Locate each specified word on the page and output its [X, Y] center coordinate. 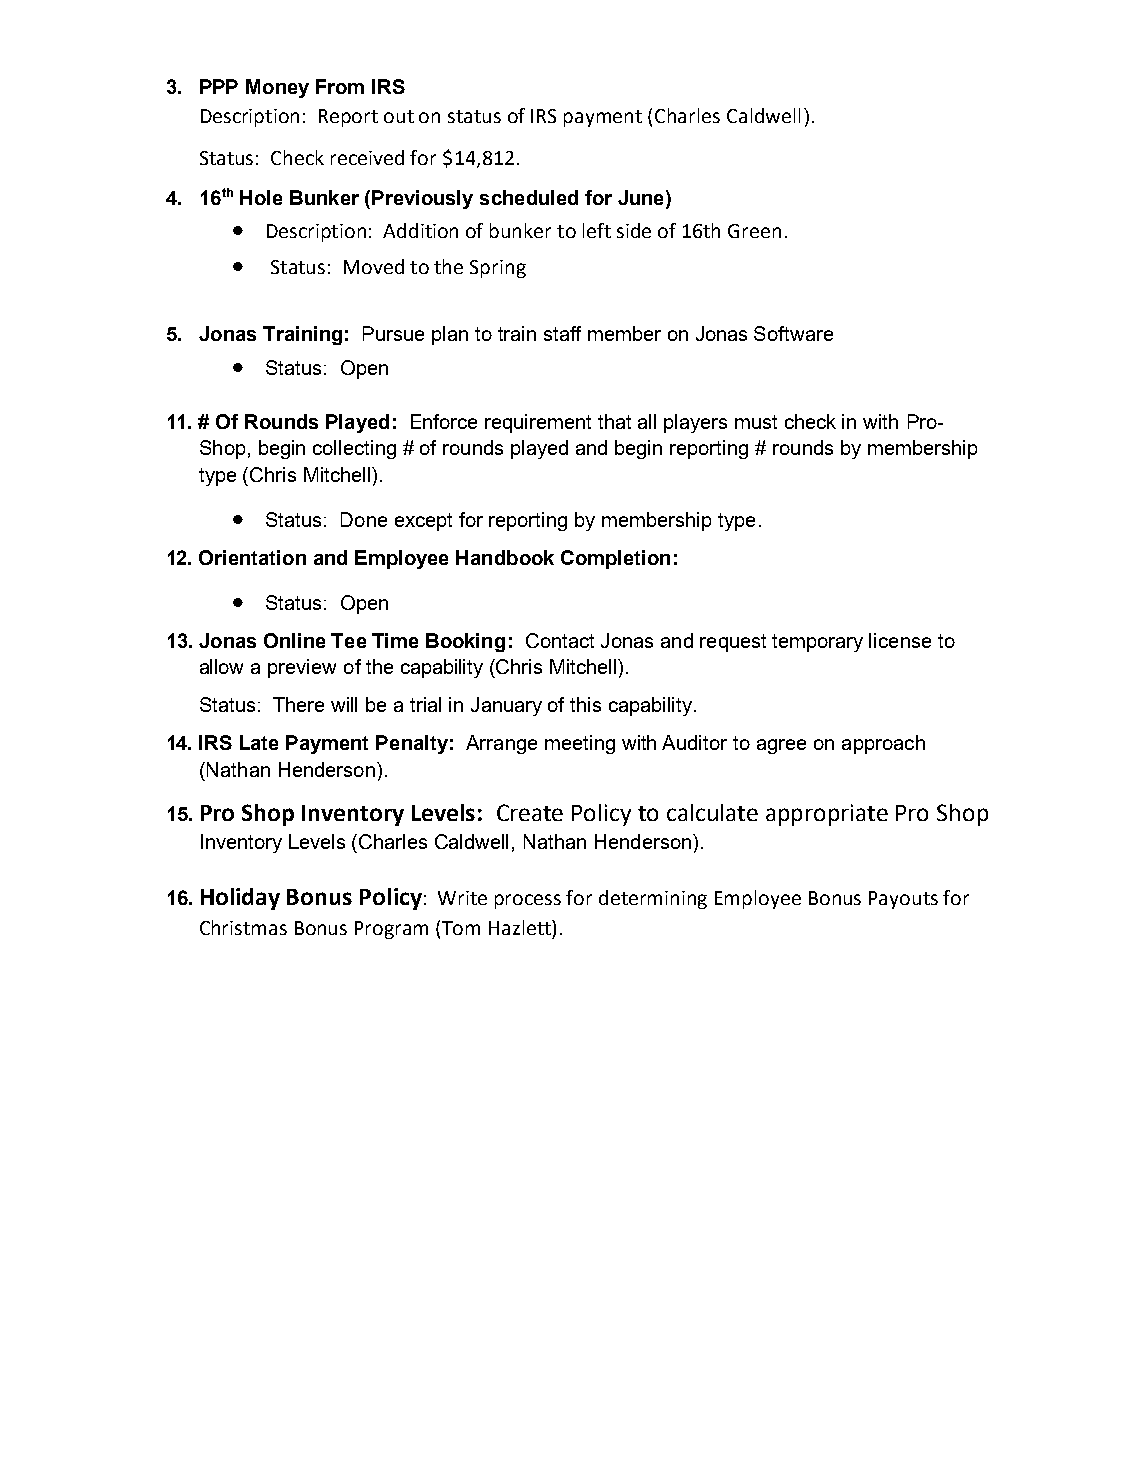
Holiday [240, 899]
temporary [817, 643]
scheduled [529, 197]
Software [793, 333]
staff [562, 333]
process [528, 901]
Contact [560, 640]
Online [294, 640]
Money [277, 88]
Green [754, 231]
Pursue [393, 333]
